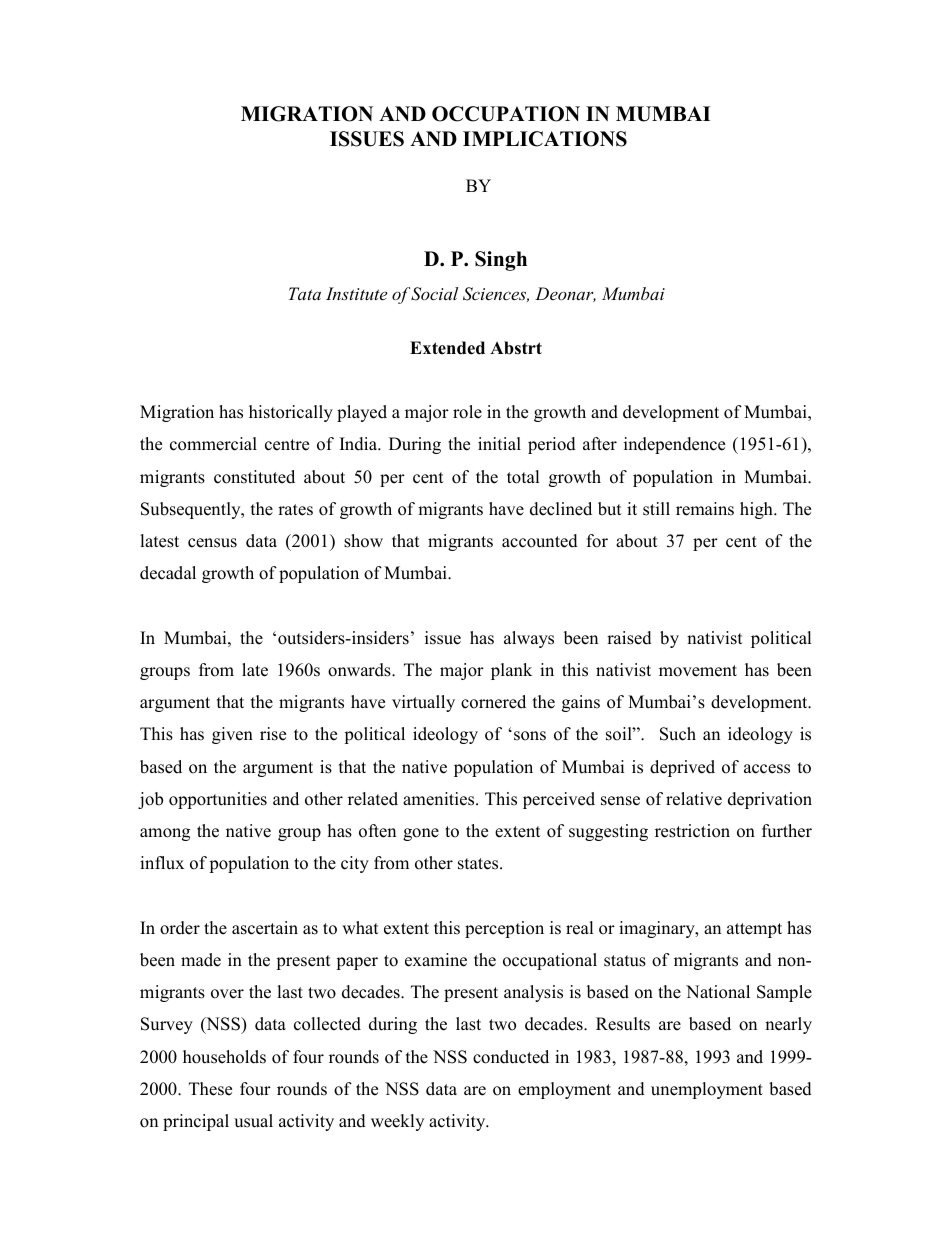  Describe the element at coordinates (501, 261) in the screenshot. I see `Singh` at that location.
